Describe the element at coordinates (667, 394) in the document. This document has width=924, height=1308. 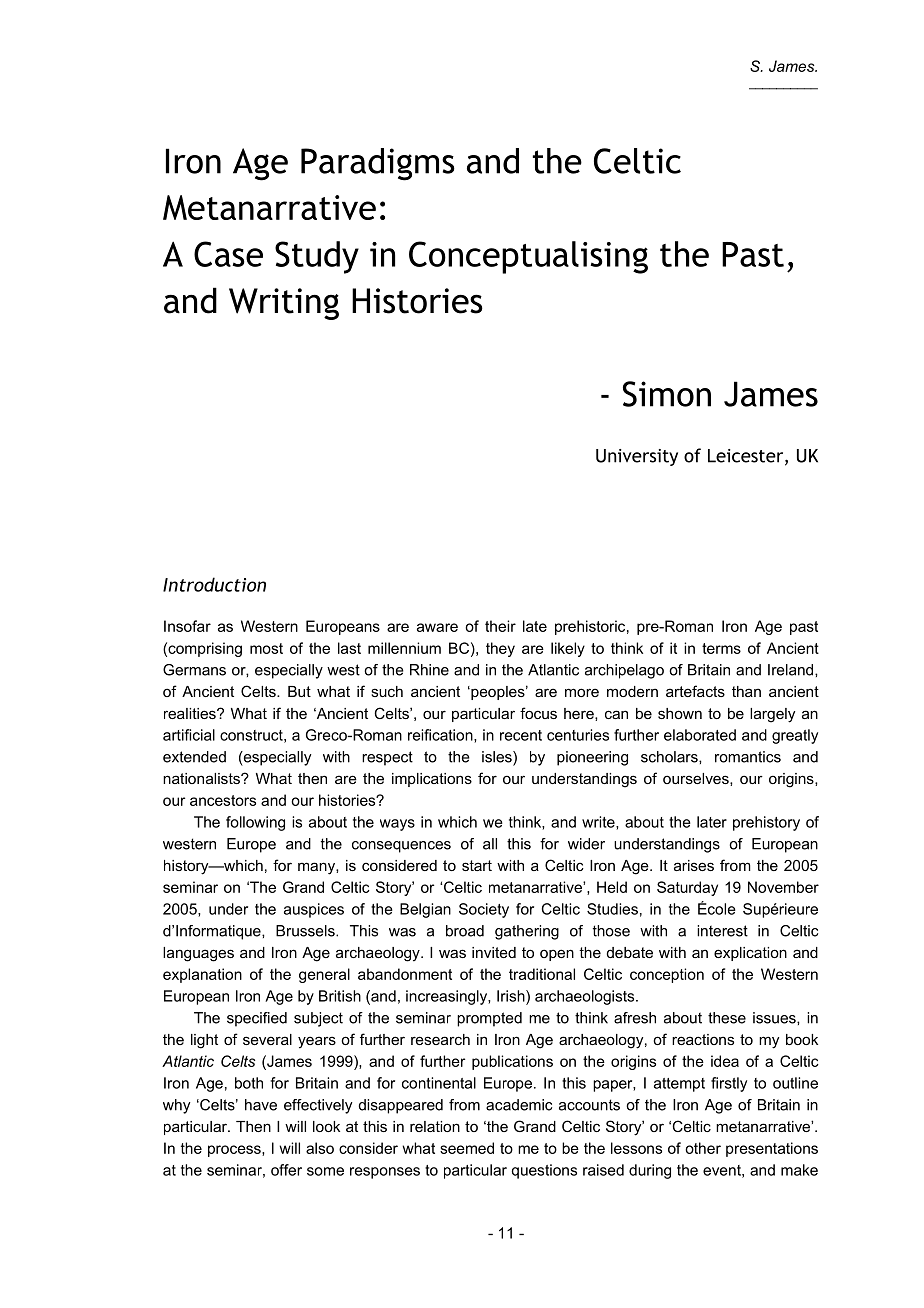
I see `Simon` at that location.
